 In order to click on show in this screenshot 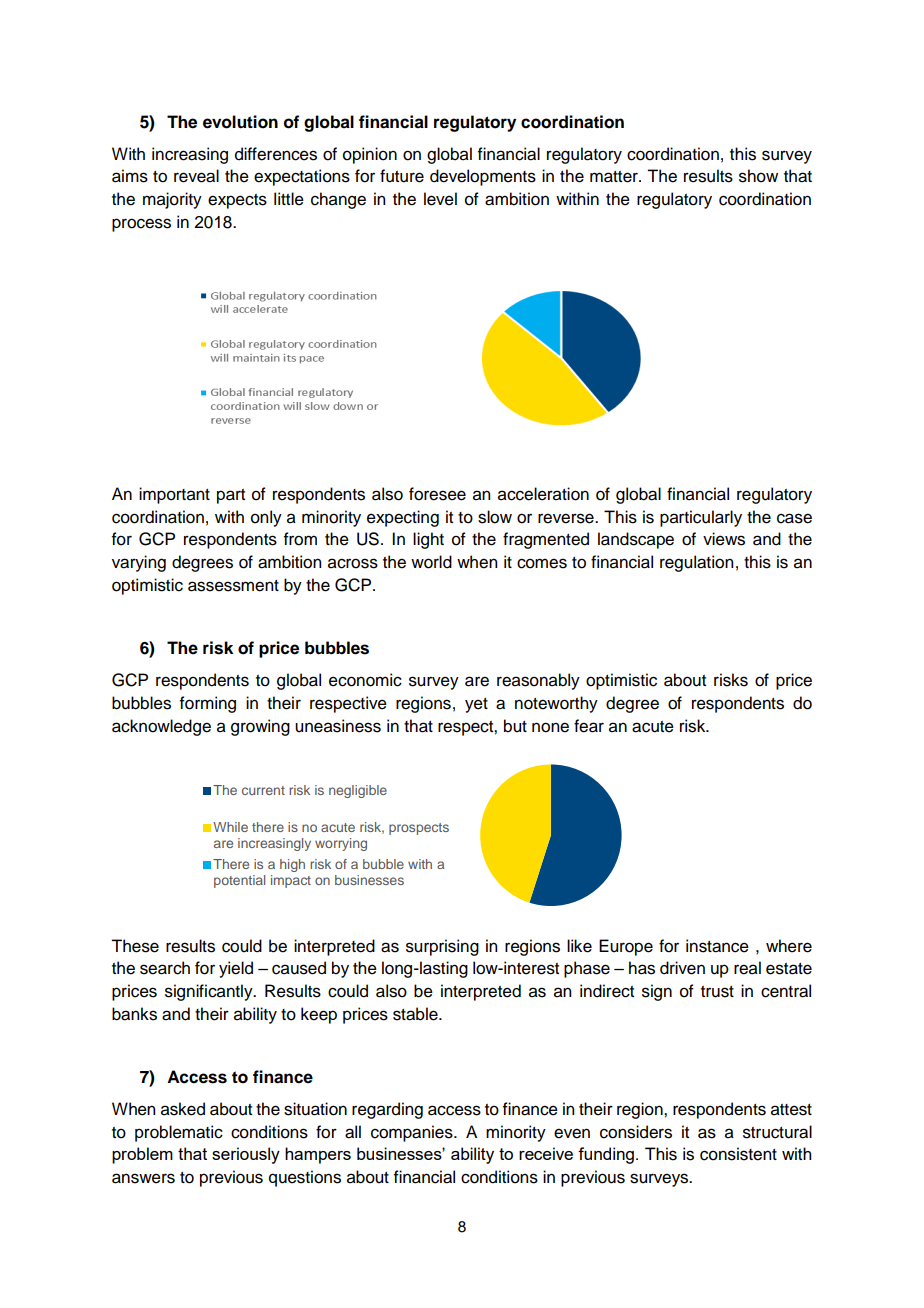, I will do `click(758, 176)`.
